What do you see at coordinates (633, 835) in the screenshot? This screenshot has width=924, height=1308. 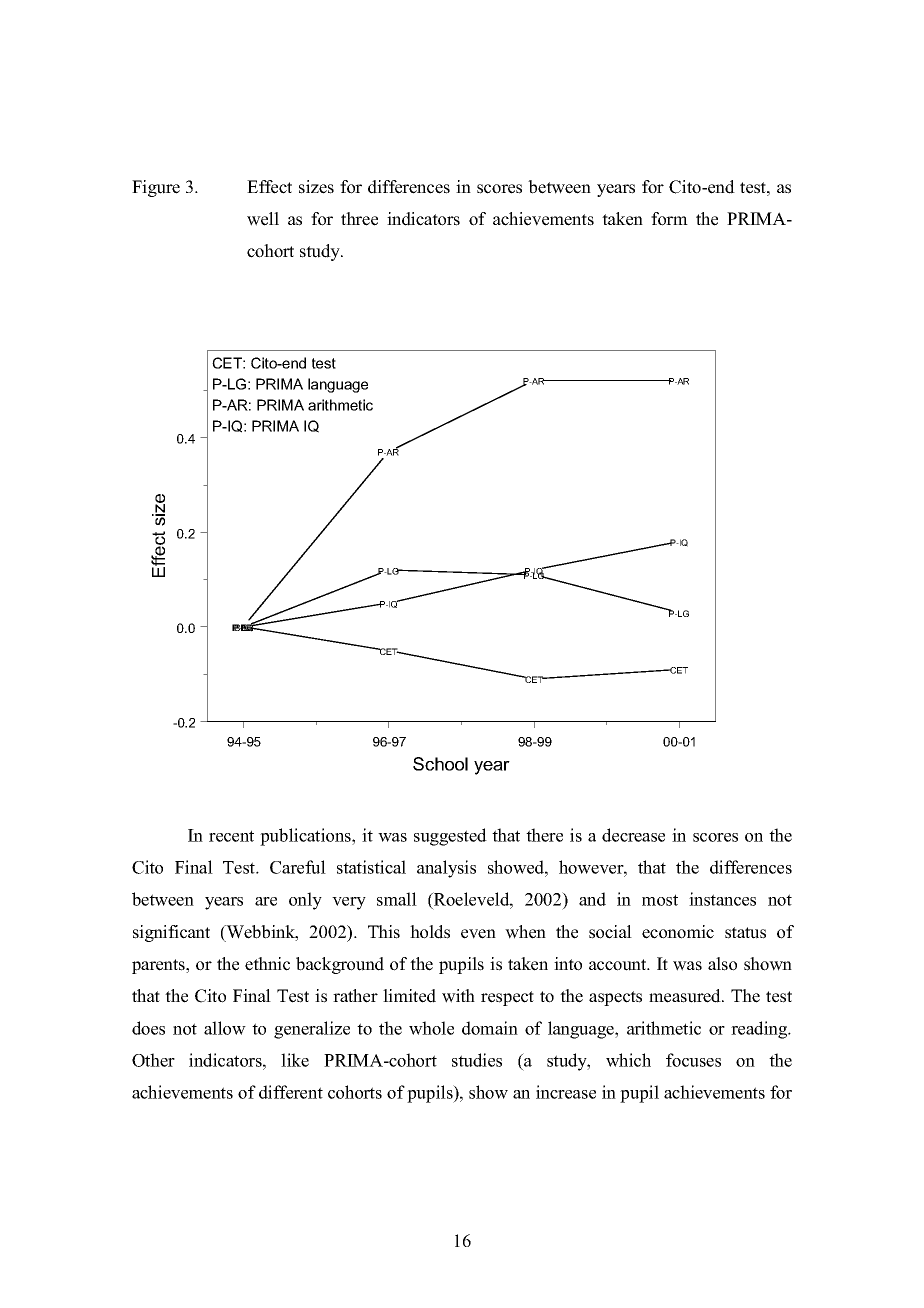 I see `decrease` at bounding box center [633, 835].
